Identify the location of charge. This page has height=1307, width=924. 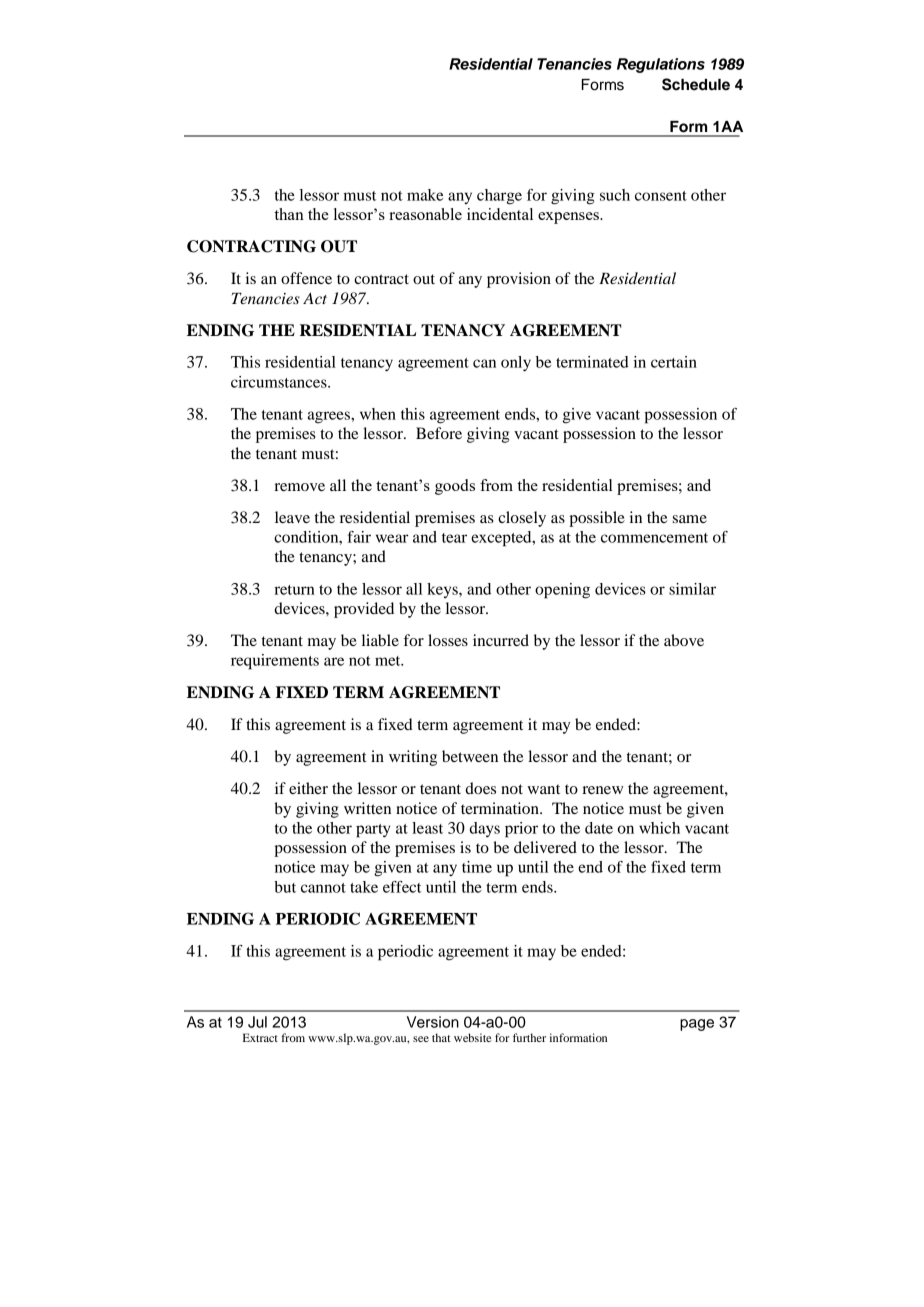
(499, 197).
